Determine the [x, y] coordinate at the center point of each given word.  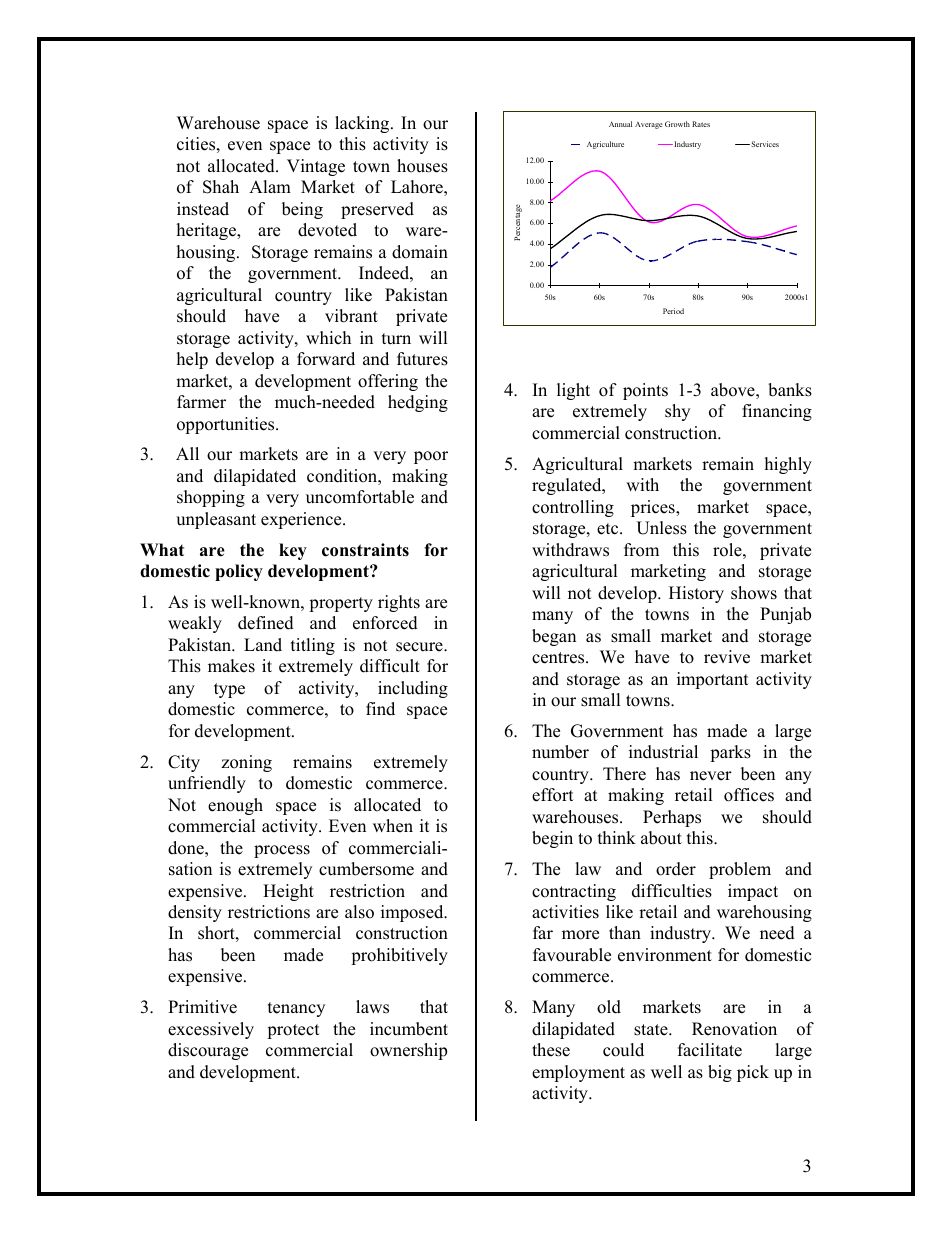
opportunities [227, 425]
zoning [246, 763]
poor [431, 457]
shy [677, 412]
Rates [701, 124]
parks [730, 753]
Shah [221, 187]
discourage [208, 1051]
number [560, 752]
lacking [363, 124]
